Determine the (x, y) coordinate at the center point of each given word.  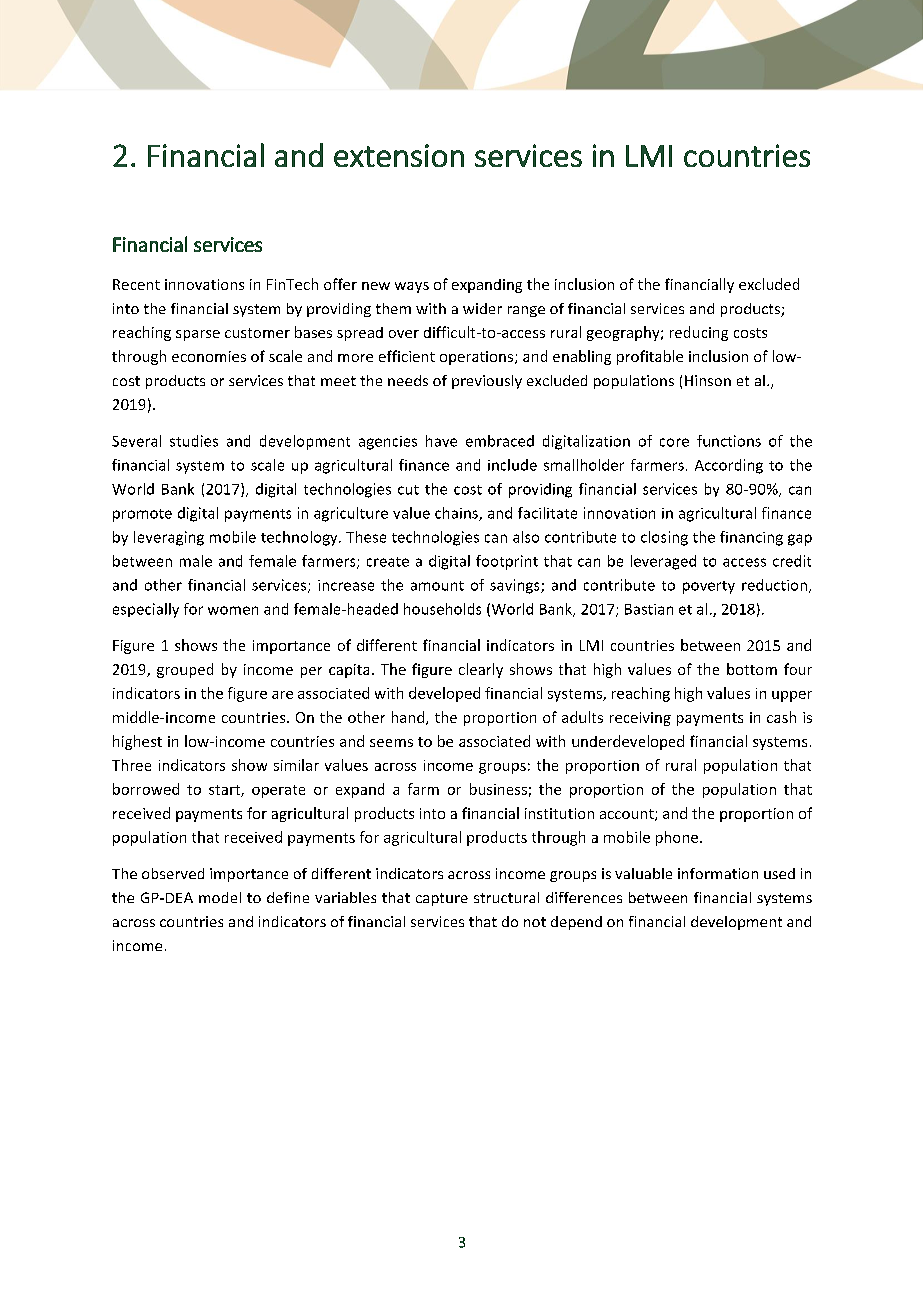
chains (457, 514)
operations (478, 358)
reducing (699, 333)
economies (209, 356)
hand (409, 718)
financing (751, 538)
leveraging (169, 538)
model (220, 897)
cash (781, 717)
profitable (650, 357)
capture (442, 899)
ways (412, 287)
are (282, 695)
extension (399, 155)
